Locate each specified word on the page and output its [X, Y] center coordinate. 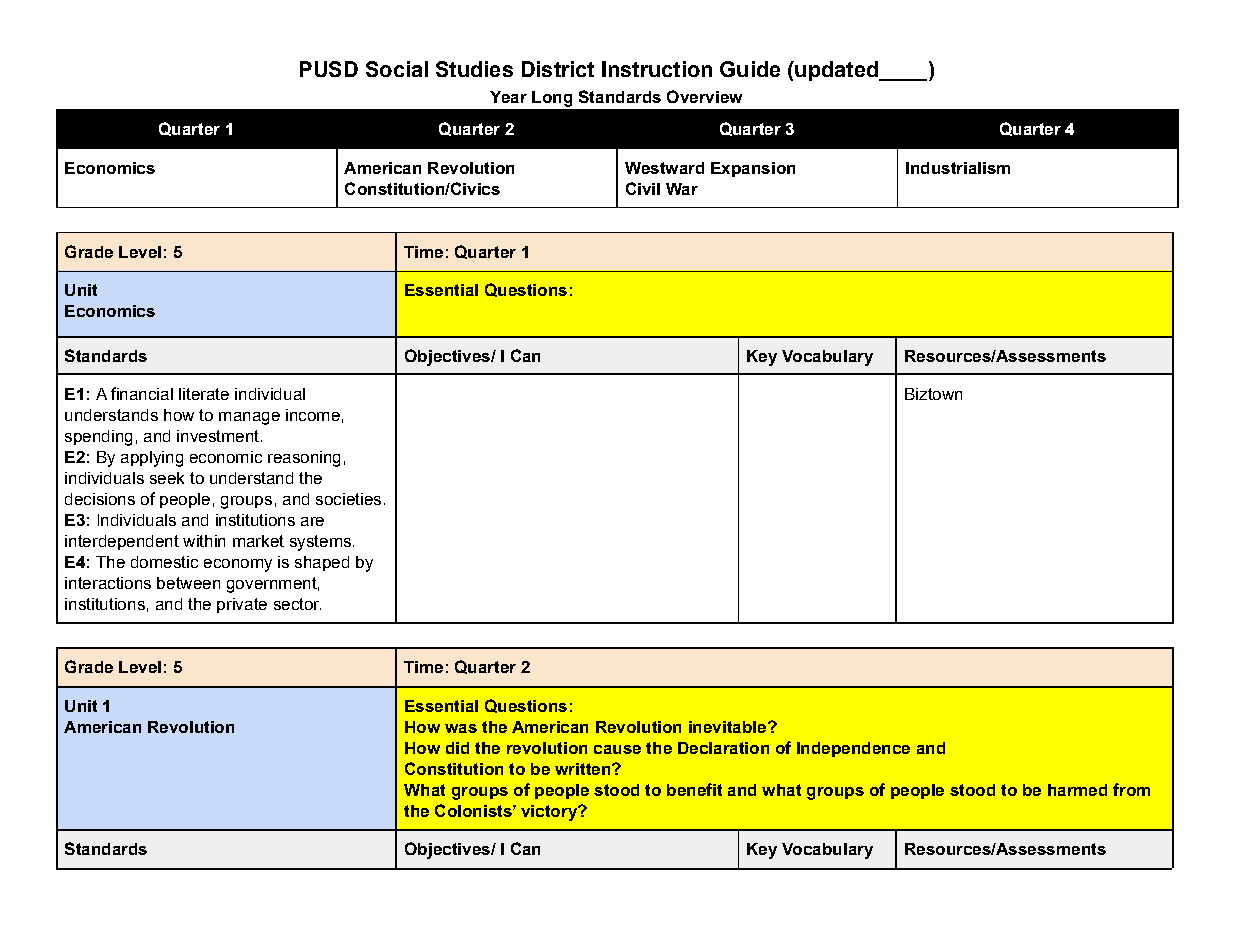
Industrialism [958, 168]
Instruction [657, 69]
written [584, 769]
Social [397, 69]
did [457, 748]
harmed [1077, 790]
